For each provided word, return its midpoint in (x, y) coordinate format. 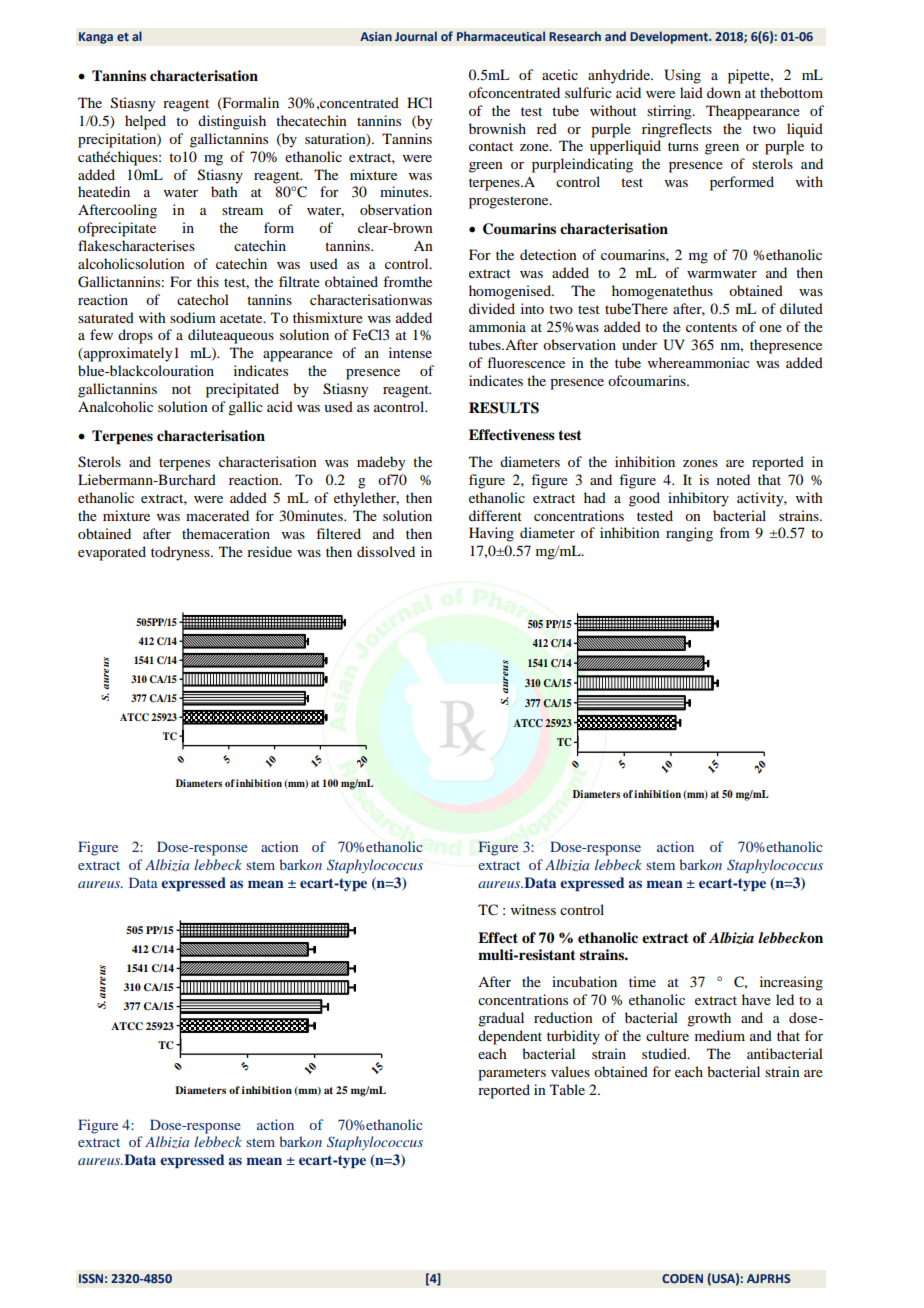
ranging (689, 534)
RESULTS (504, 408)
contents (711, 327)
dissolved (386, 551)
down (724, 92)
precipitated (242, 390)
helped (145, 122)
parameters (512, 1074)
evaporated (112, 553)
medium (720, 1035)
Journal (416, 36)
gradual (501, 1019)
